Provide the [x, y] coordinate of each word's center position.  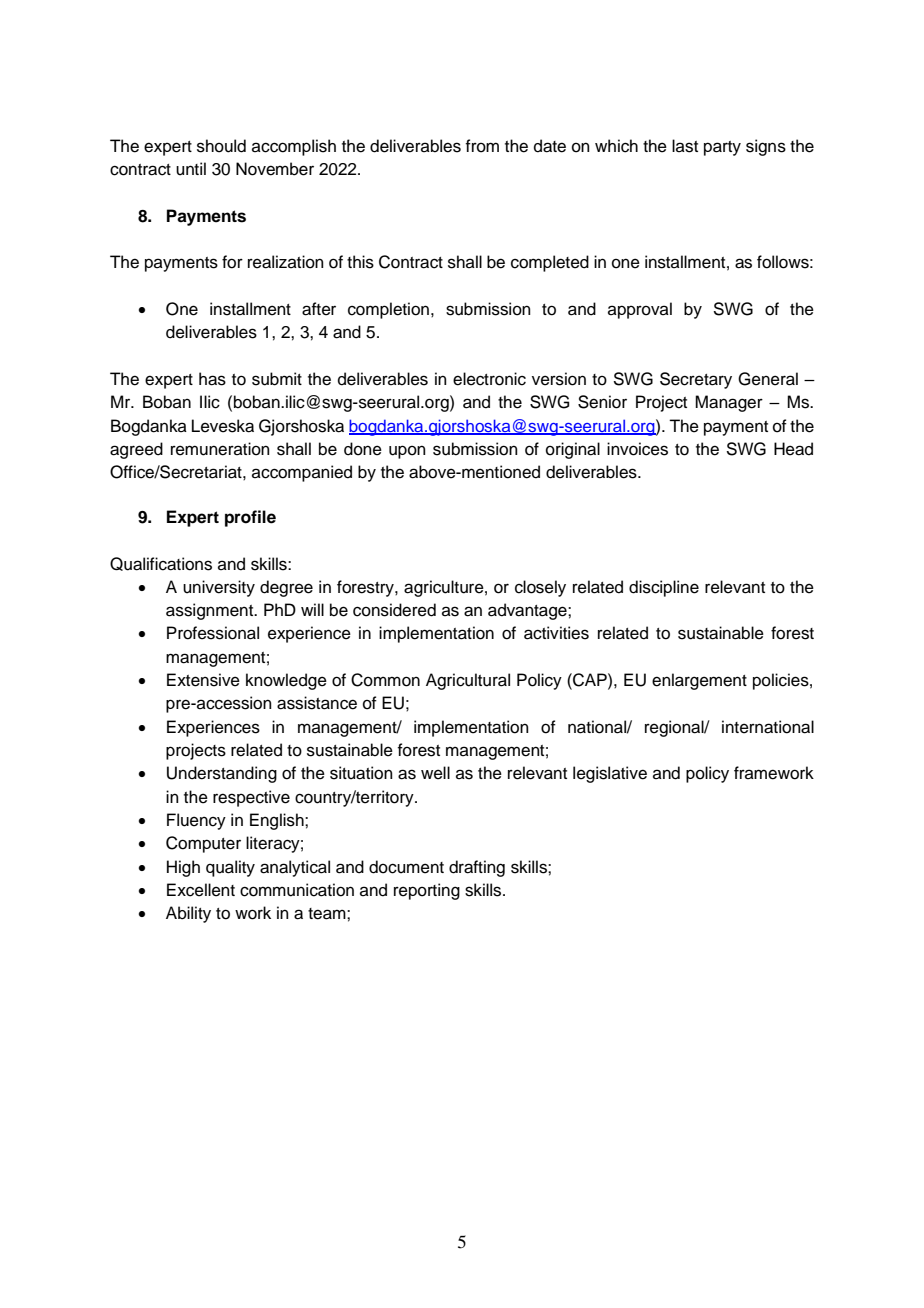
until [191, 169]
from [482, 146]
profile [250, 518]
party [722, 148]
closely [540, 588]
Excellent [201, 890]
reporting [427, 891]
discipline [664, 588]
